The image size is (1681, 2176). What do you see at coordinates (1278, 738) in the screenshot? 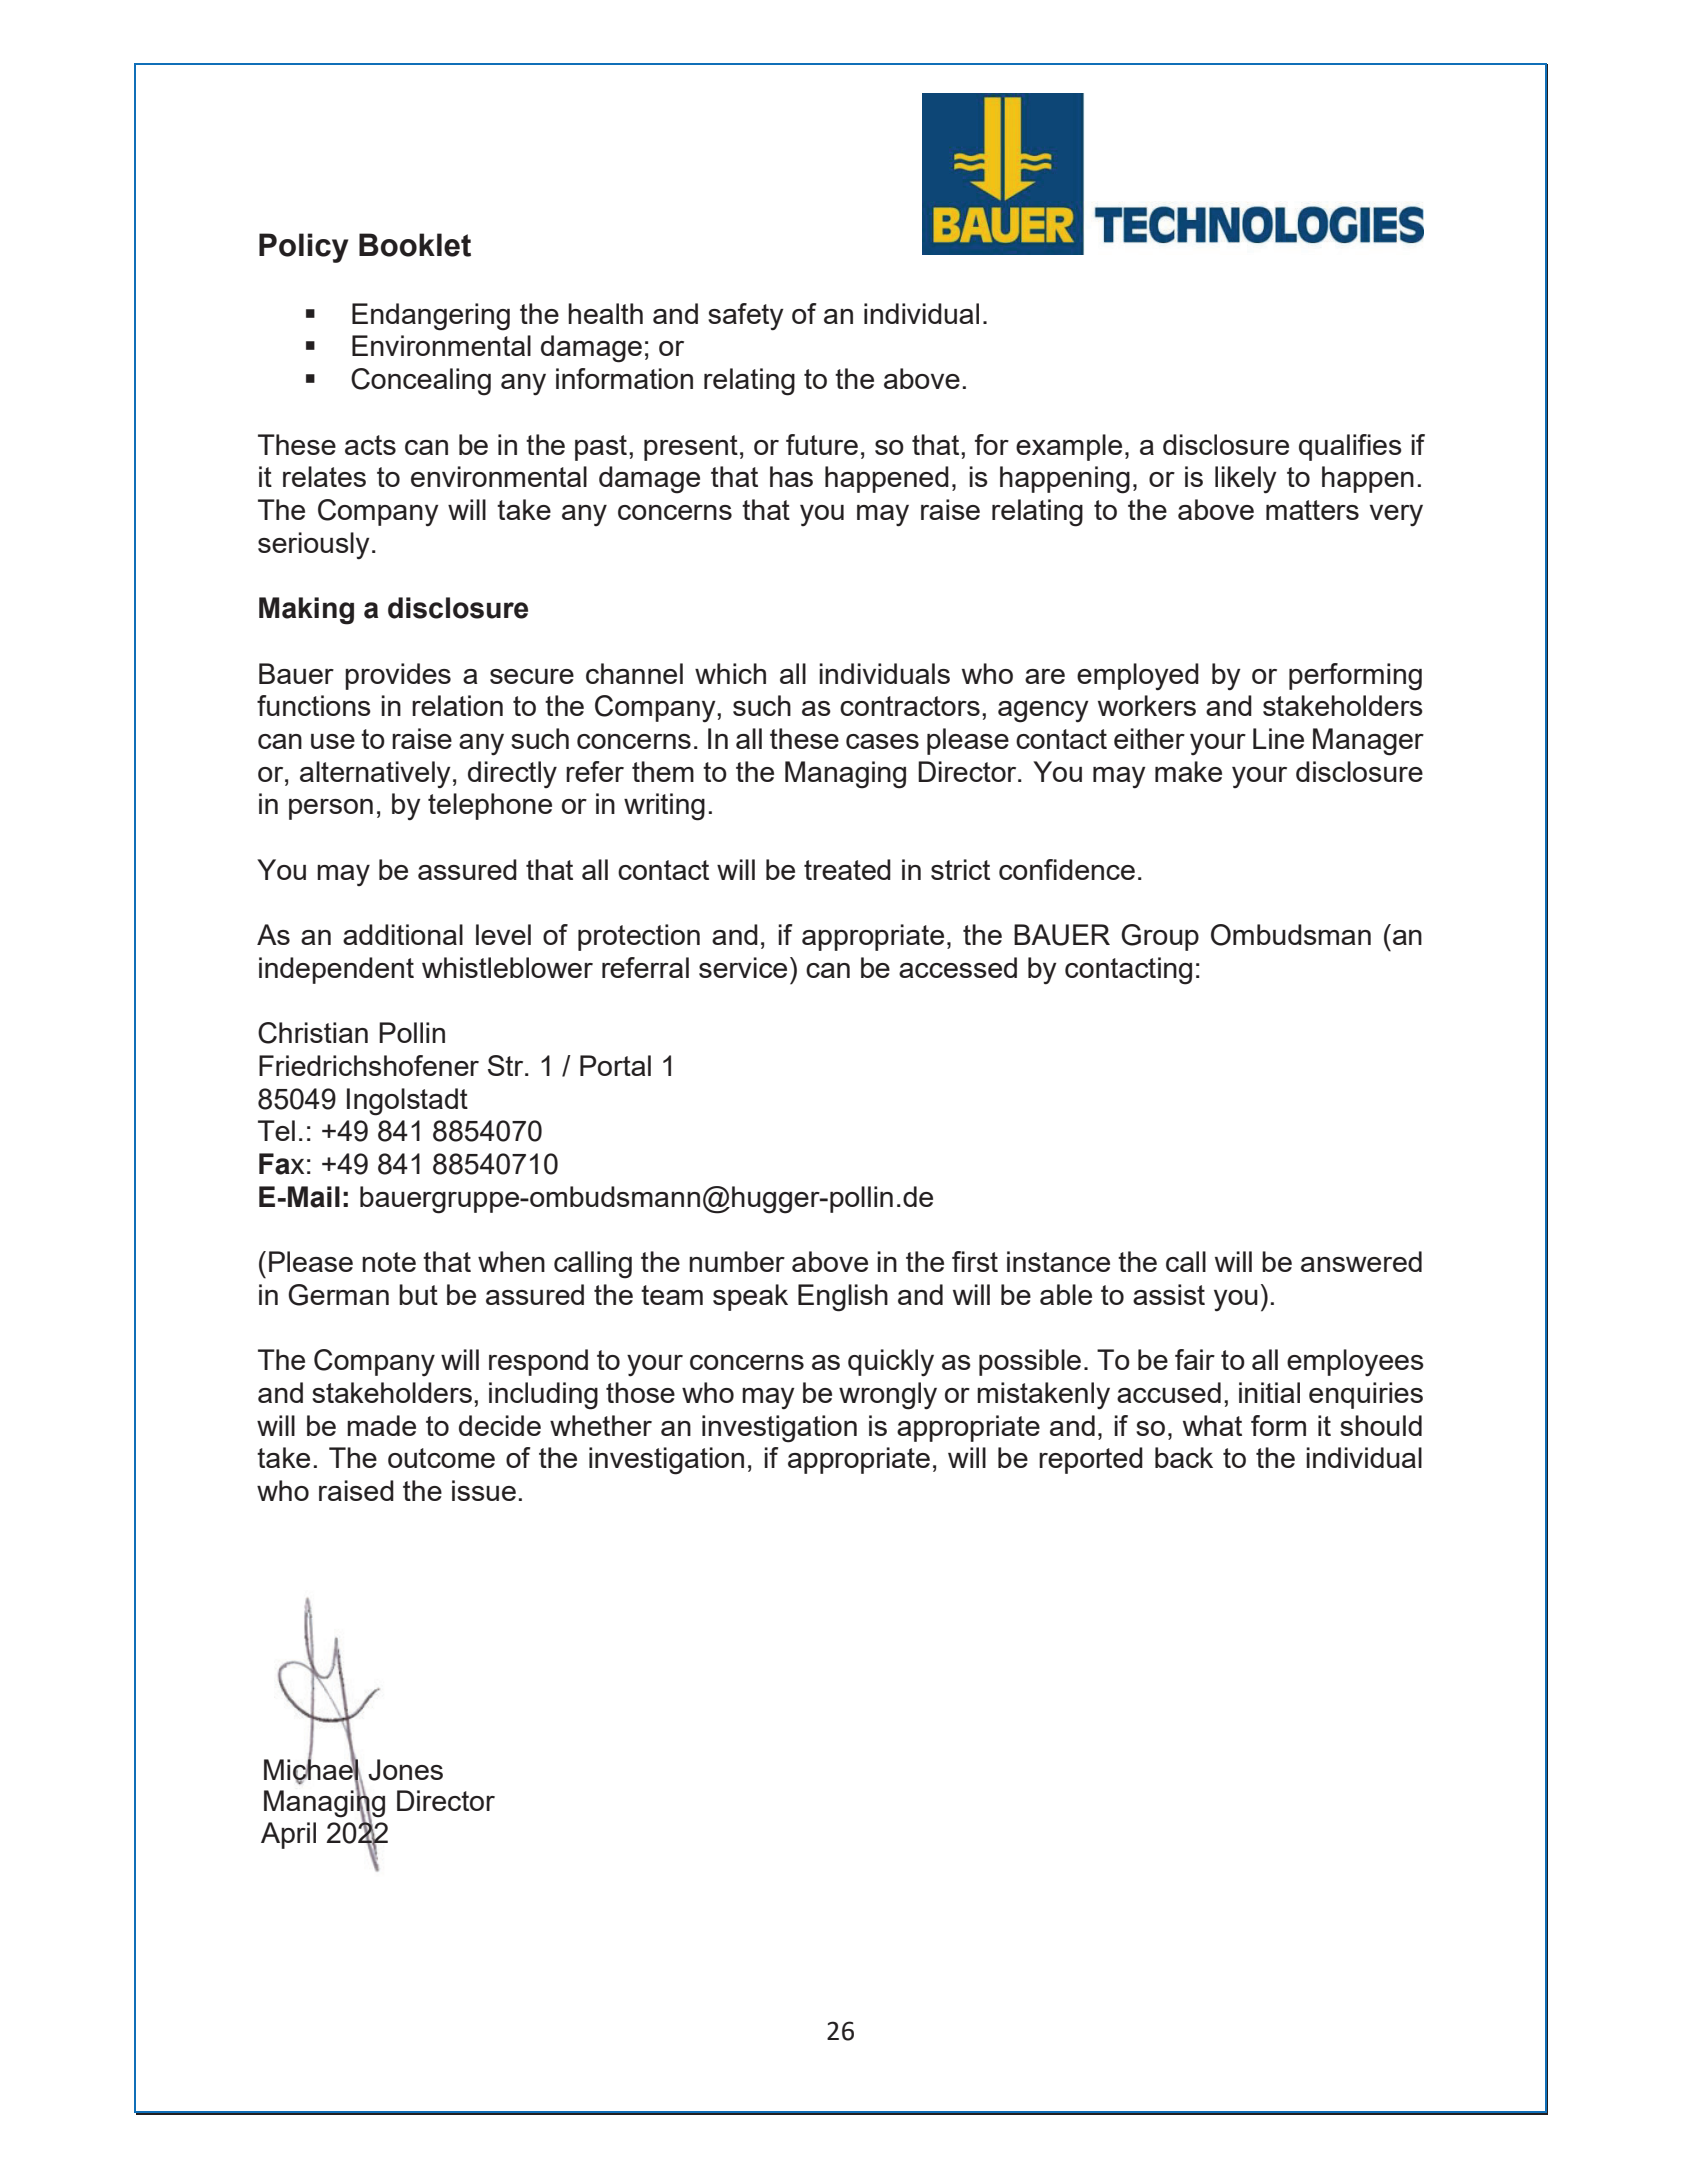
I see `Line` at bounding box center [1278, 738].
